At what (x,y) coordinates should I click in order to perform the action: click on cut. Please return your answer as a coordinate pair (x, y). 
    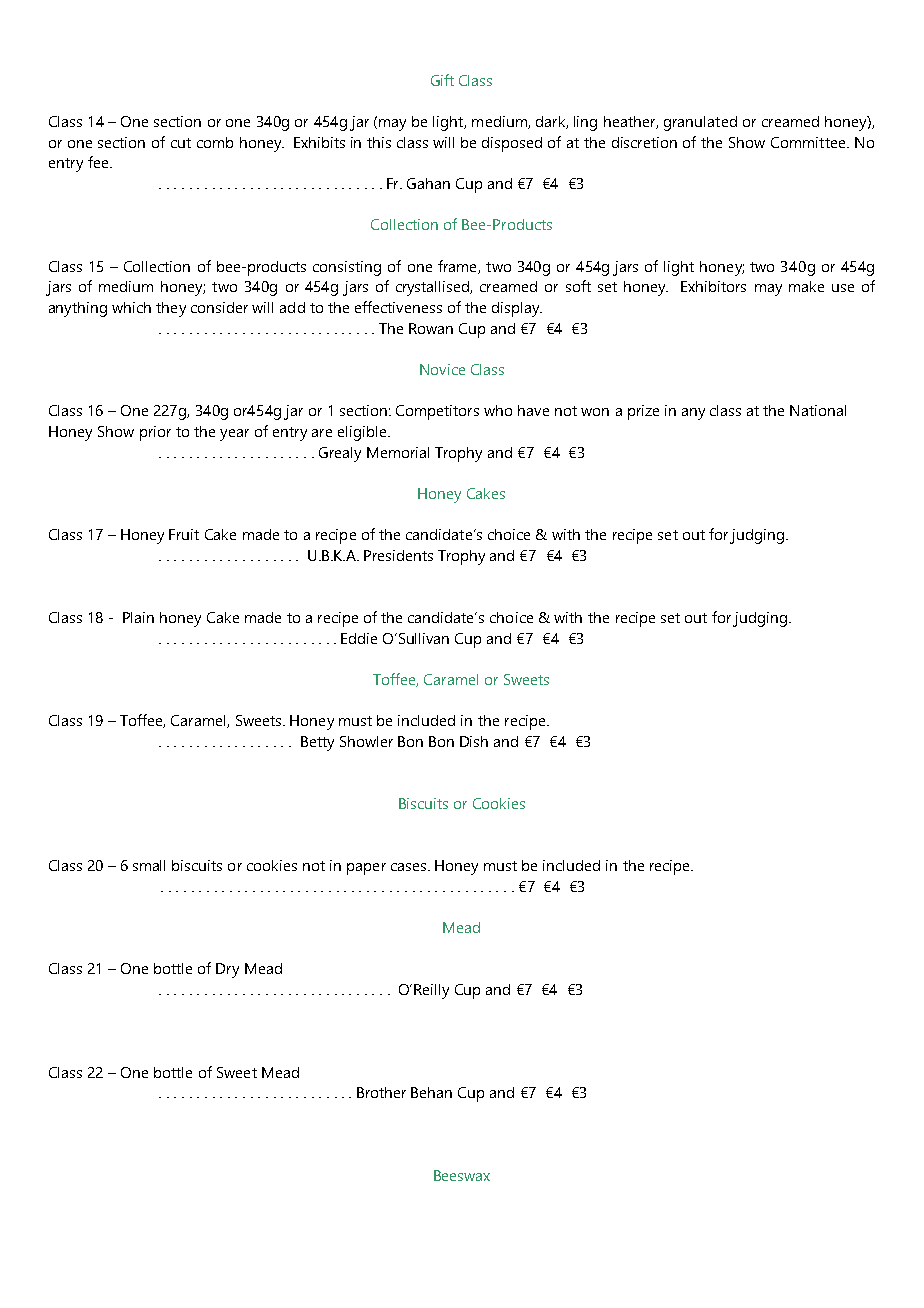
    Looking at the image, I should click on (181, 143).
